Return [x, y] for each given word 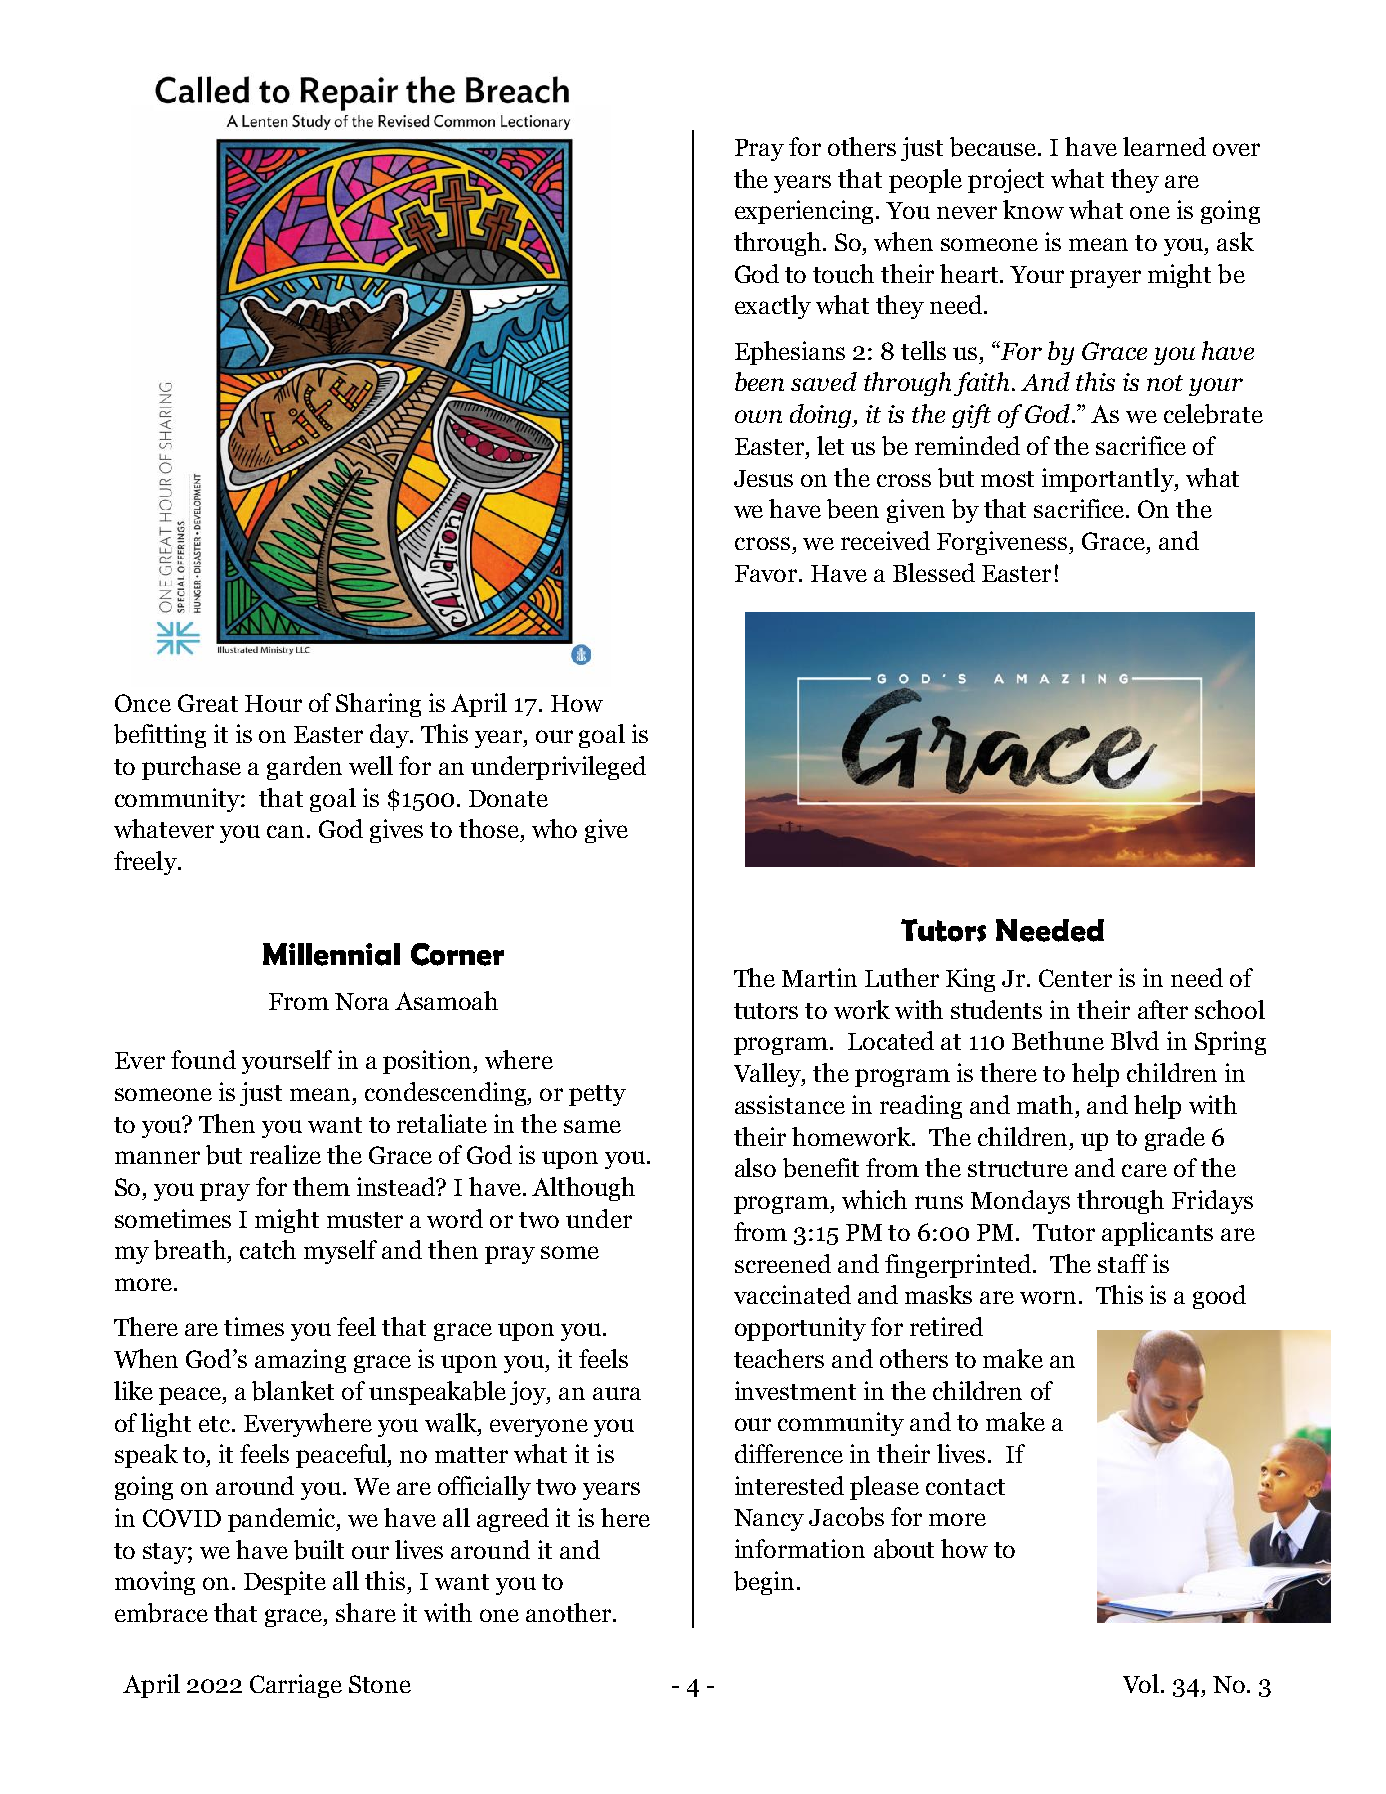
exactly [773, 307]
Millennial [331, 954]
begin [764, 1583]
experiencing [806, 212]
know [1033, 209]
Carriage [296, 1686]
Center [1075, 978]
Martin [819, 977]
